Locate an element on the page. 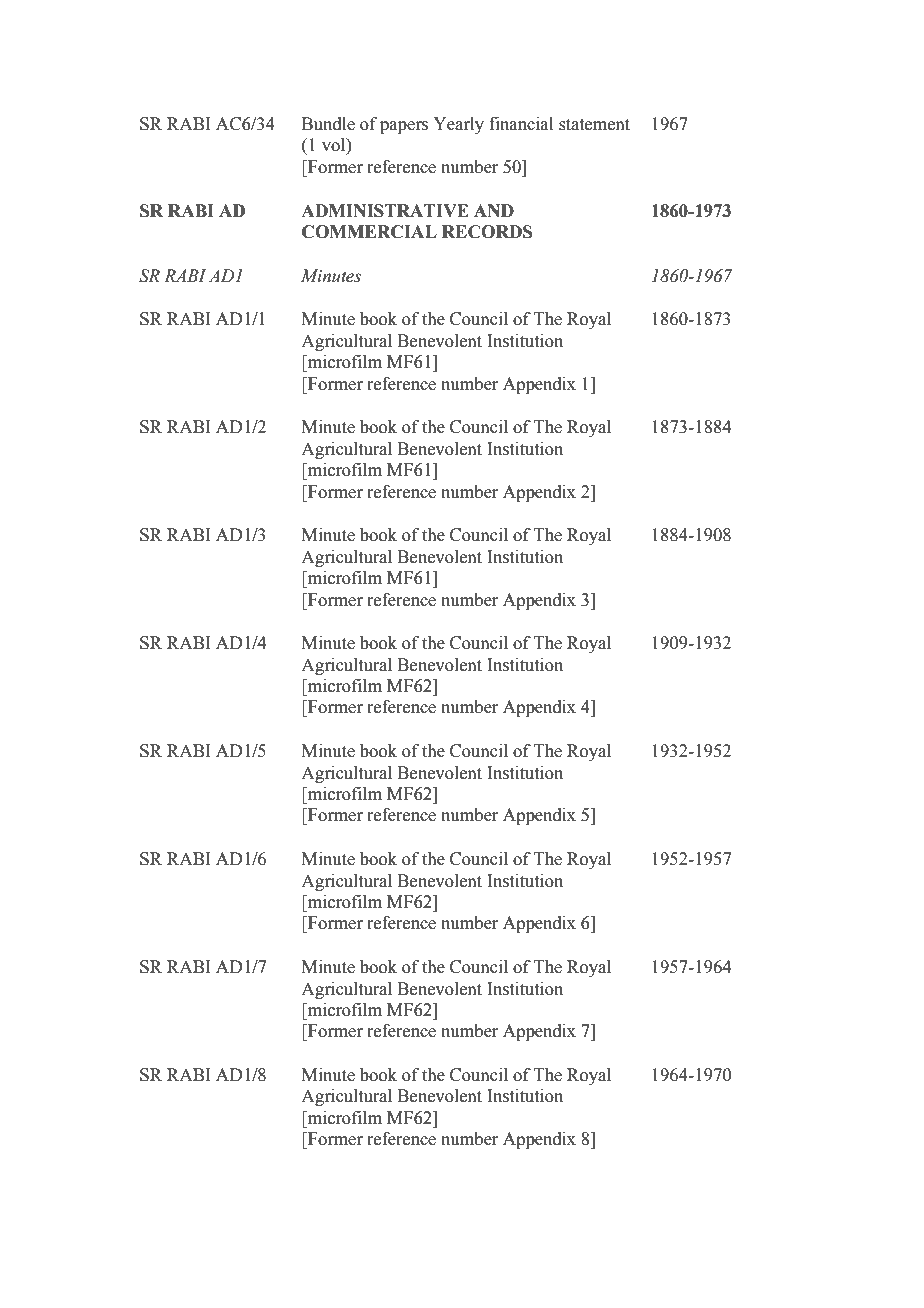 Image resolution: width=924 pixels, height=1308 pixels. RECORDS is located at coordinates (487, 232).
